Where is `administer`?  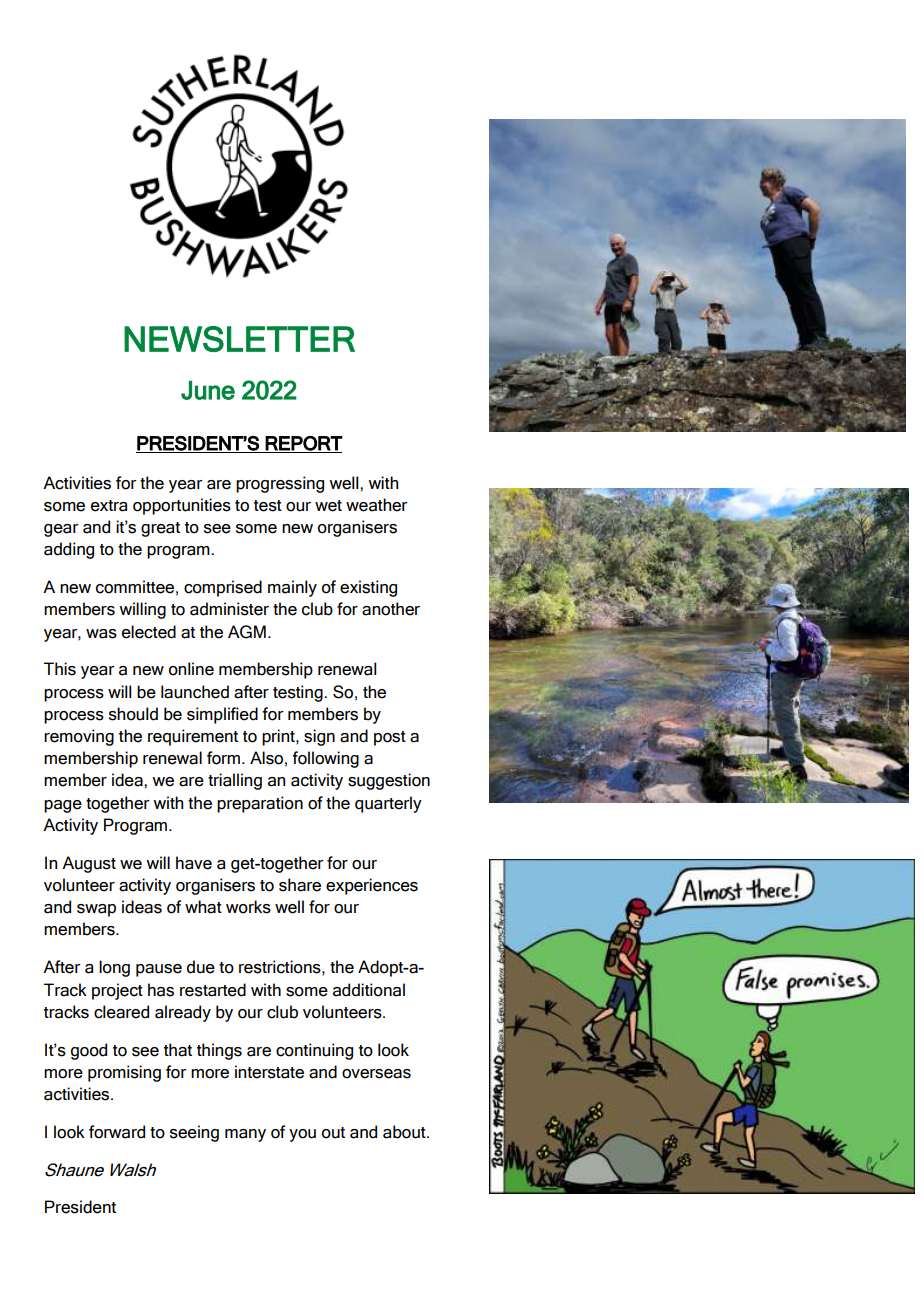
administer is located at coordinates (229, 609).
